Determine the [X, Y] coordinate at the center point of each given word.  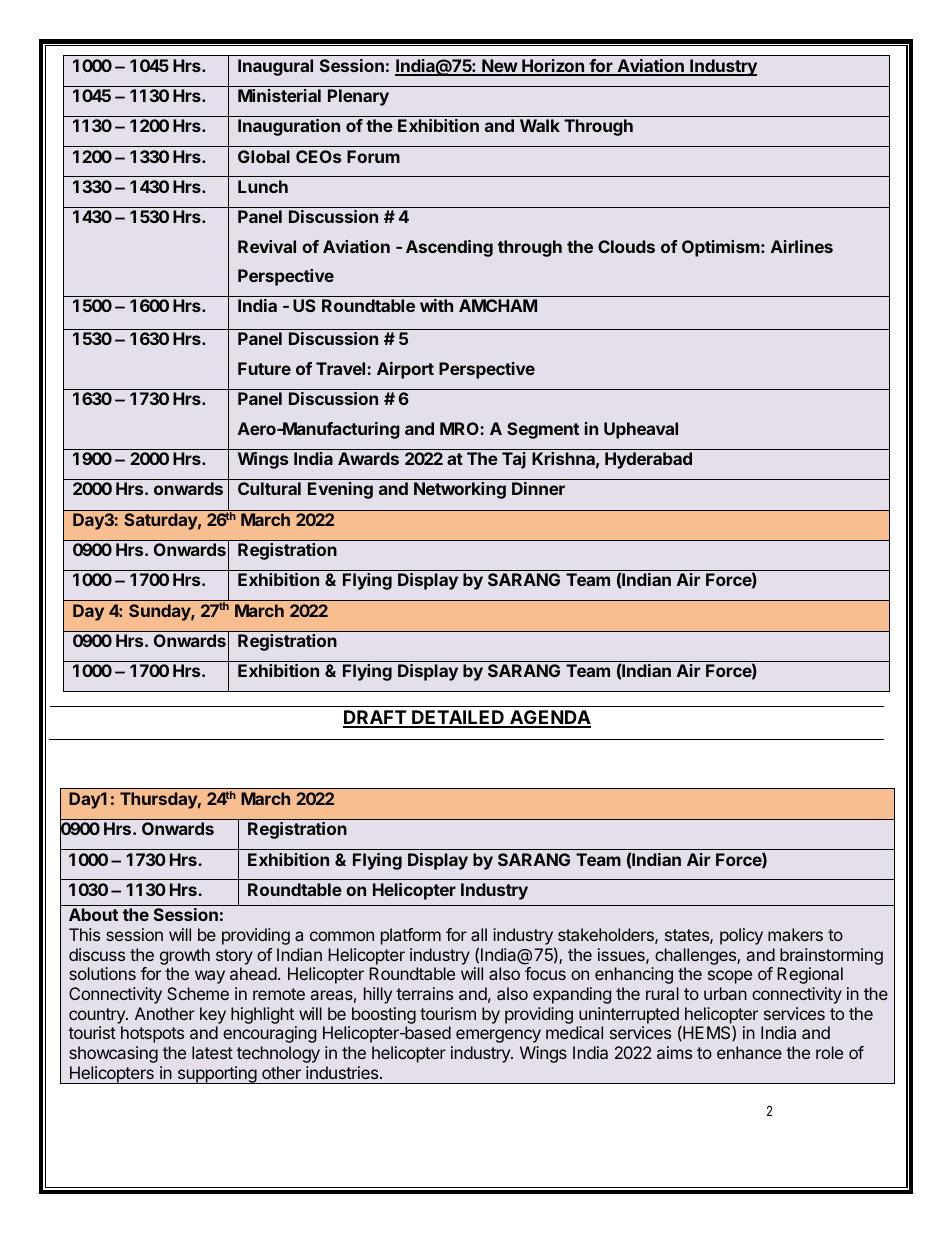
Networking [460, 490]
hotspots [152, 1034]
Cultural [269, 488]
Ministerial [279, 95]
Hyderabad [648, 460]
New [499, 67]
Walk [540, 125]
